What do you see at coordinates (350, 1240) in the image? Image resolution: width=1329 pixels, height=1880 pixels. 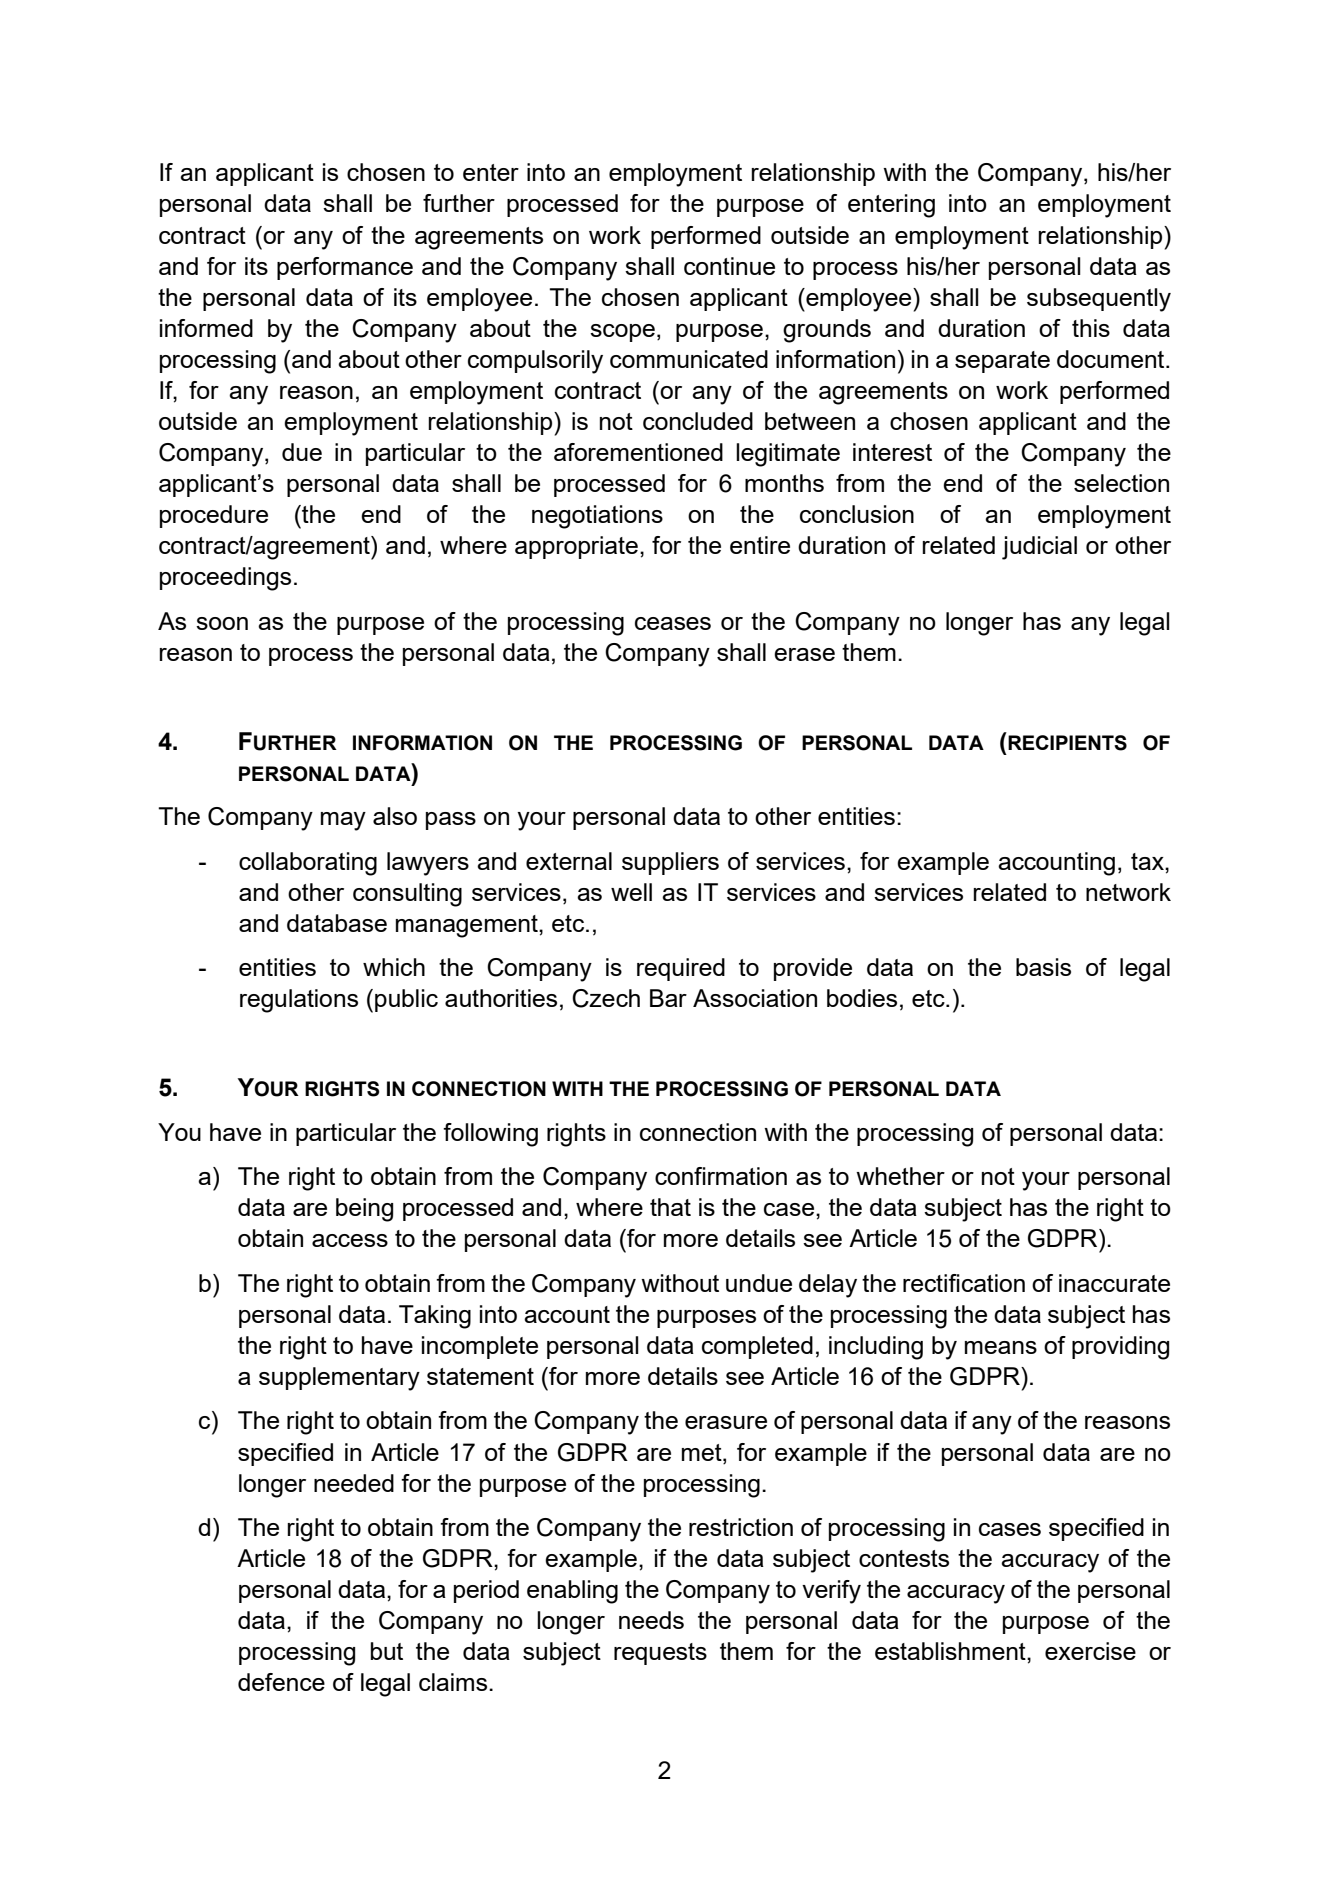 I see `access` at bounding box center [350, 1240].
